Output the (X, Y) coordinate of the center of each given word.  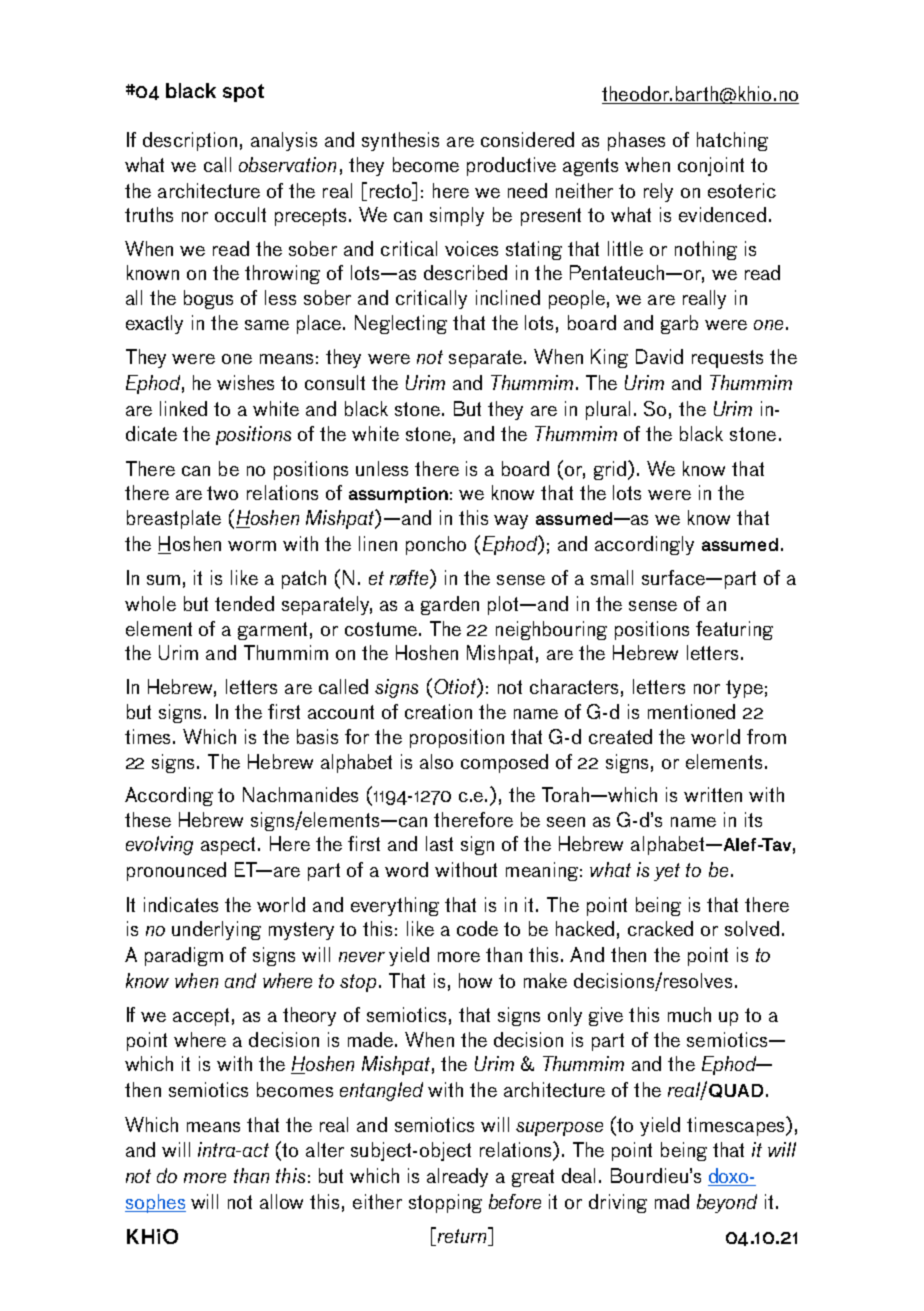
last (439, 843)
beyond (727, 1203)
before (515, 1201)
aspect (230, 846)
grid (611, 470)
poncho (436, 545)
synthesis (400, 141)
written (713, 794)
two (222, 493)
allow (281, 1201)
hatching (732, 141)
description (190, 141)
